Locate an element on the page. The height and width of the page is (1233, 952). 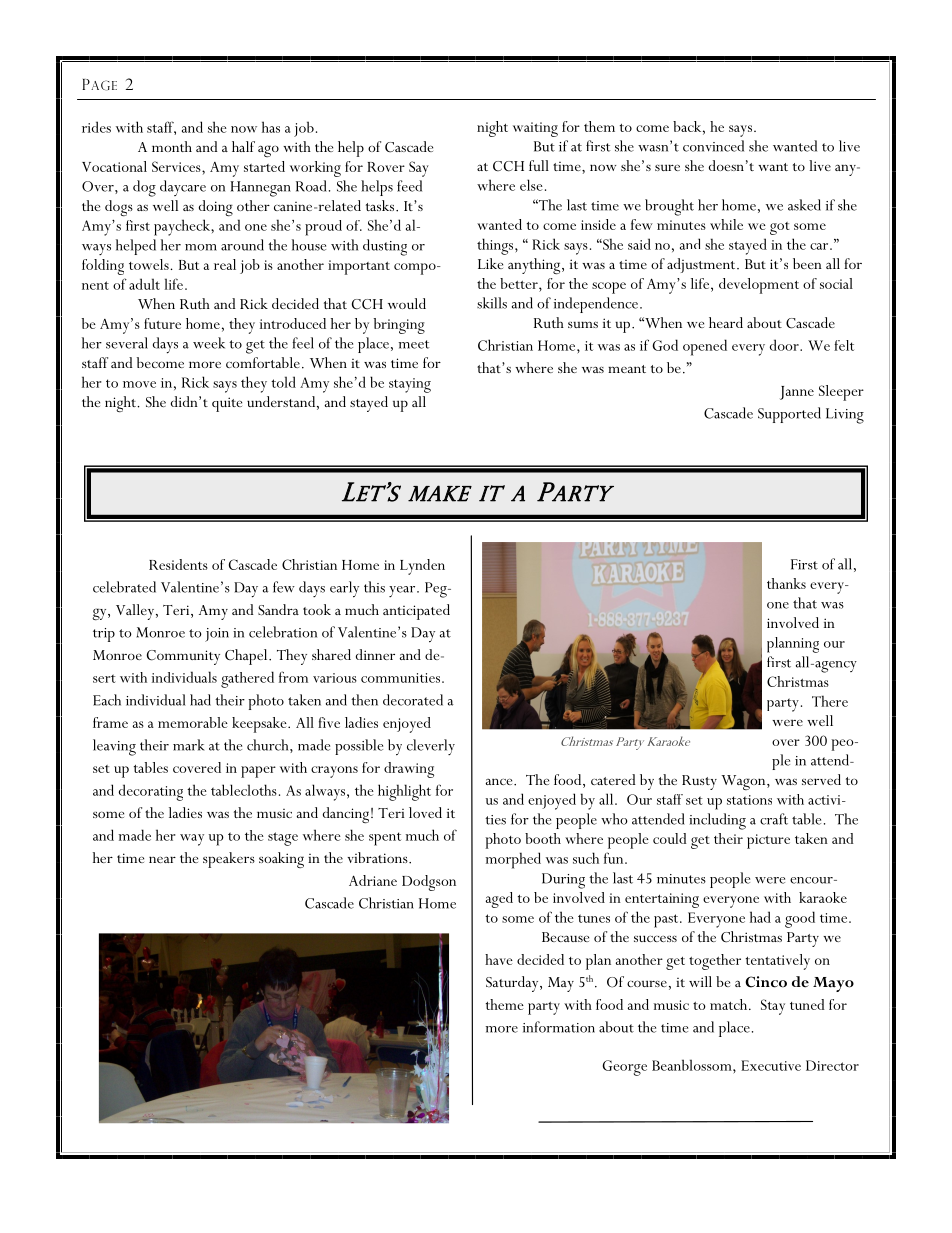
Residents is located at coordinates (178, 564).
